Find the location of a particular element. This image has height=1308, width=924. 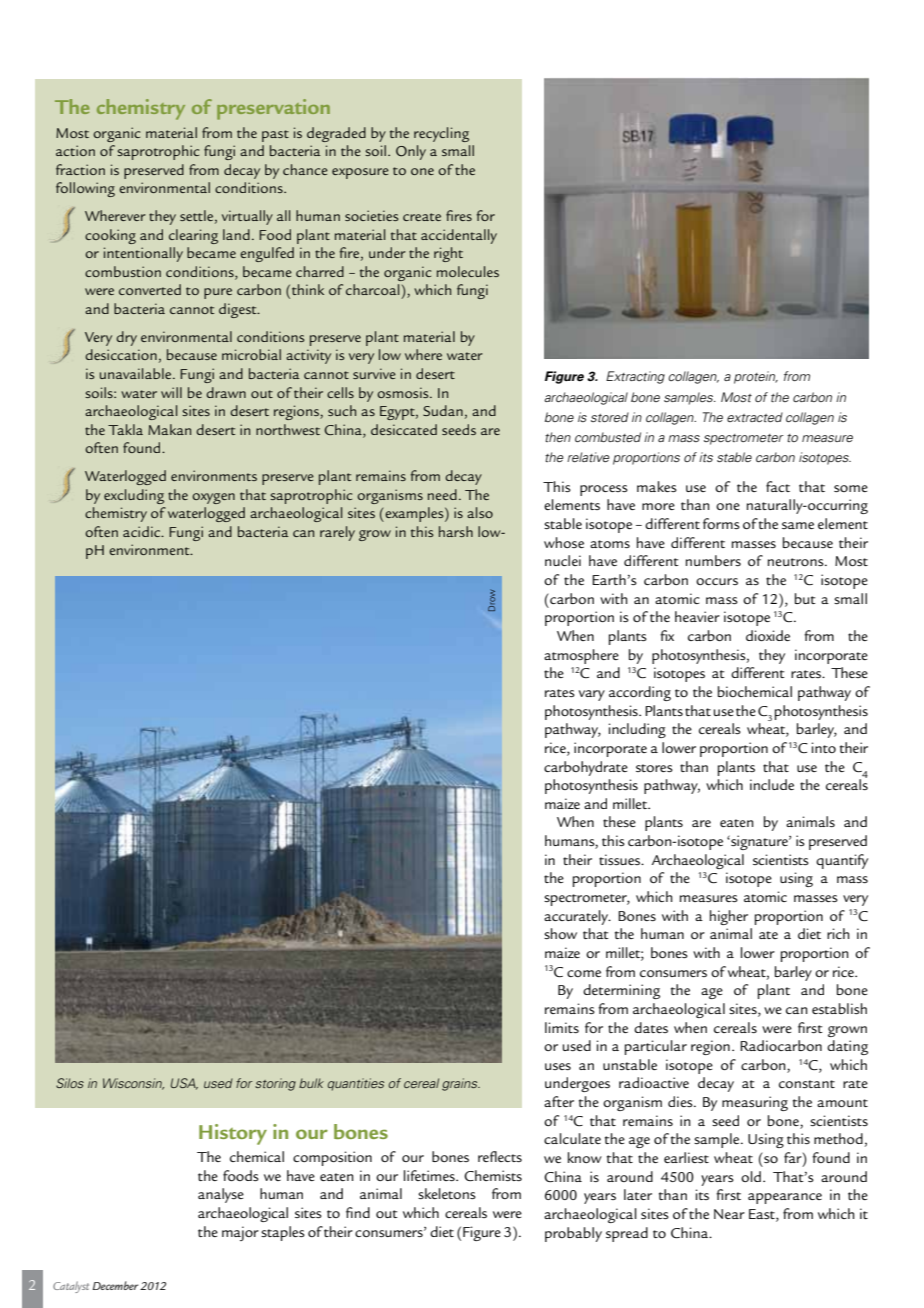

following is located at coordinates (85, 189).
